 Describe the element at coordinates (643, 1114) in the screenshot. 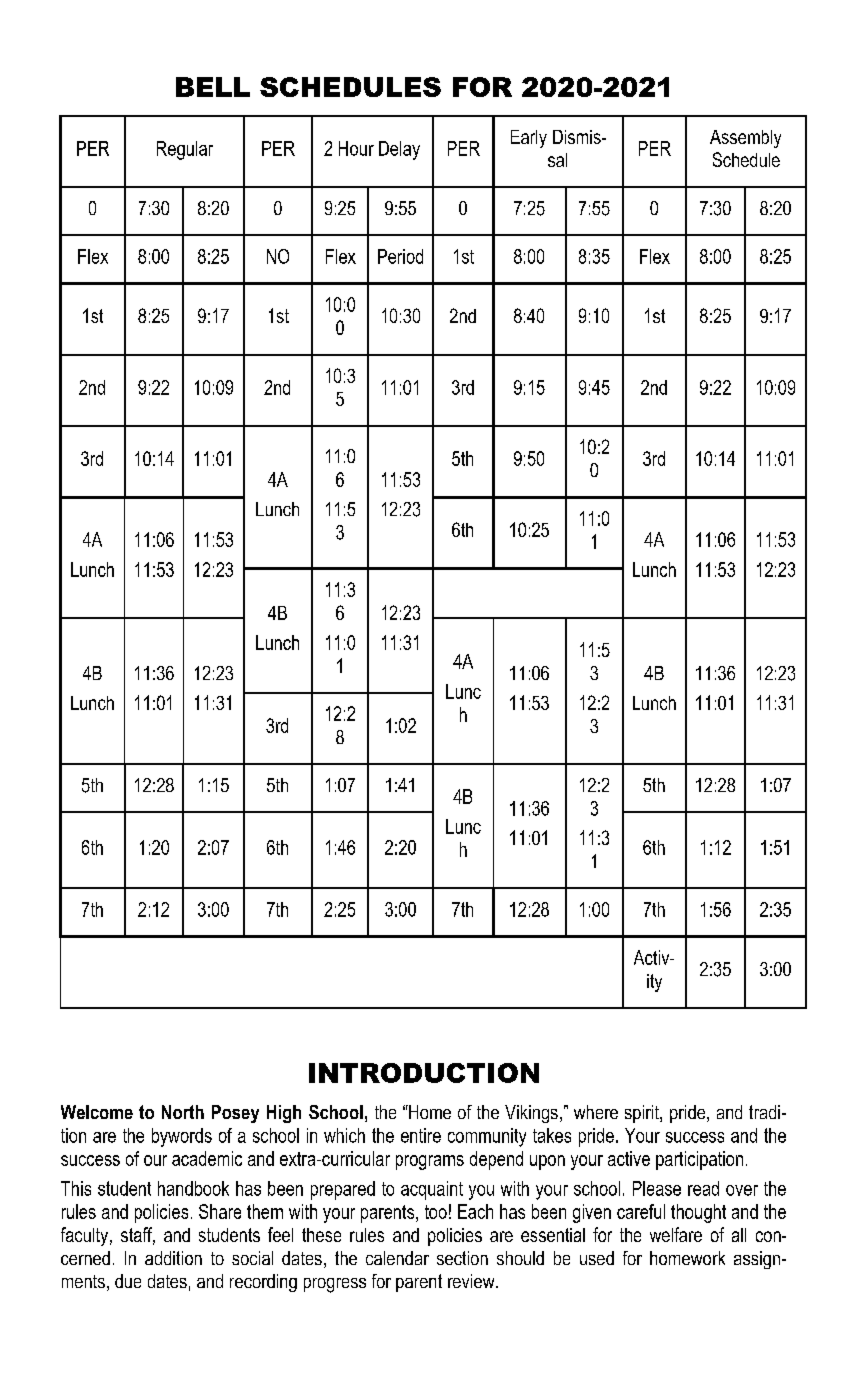

I see `spirit` at that location.
